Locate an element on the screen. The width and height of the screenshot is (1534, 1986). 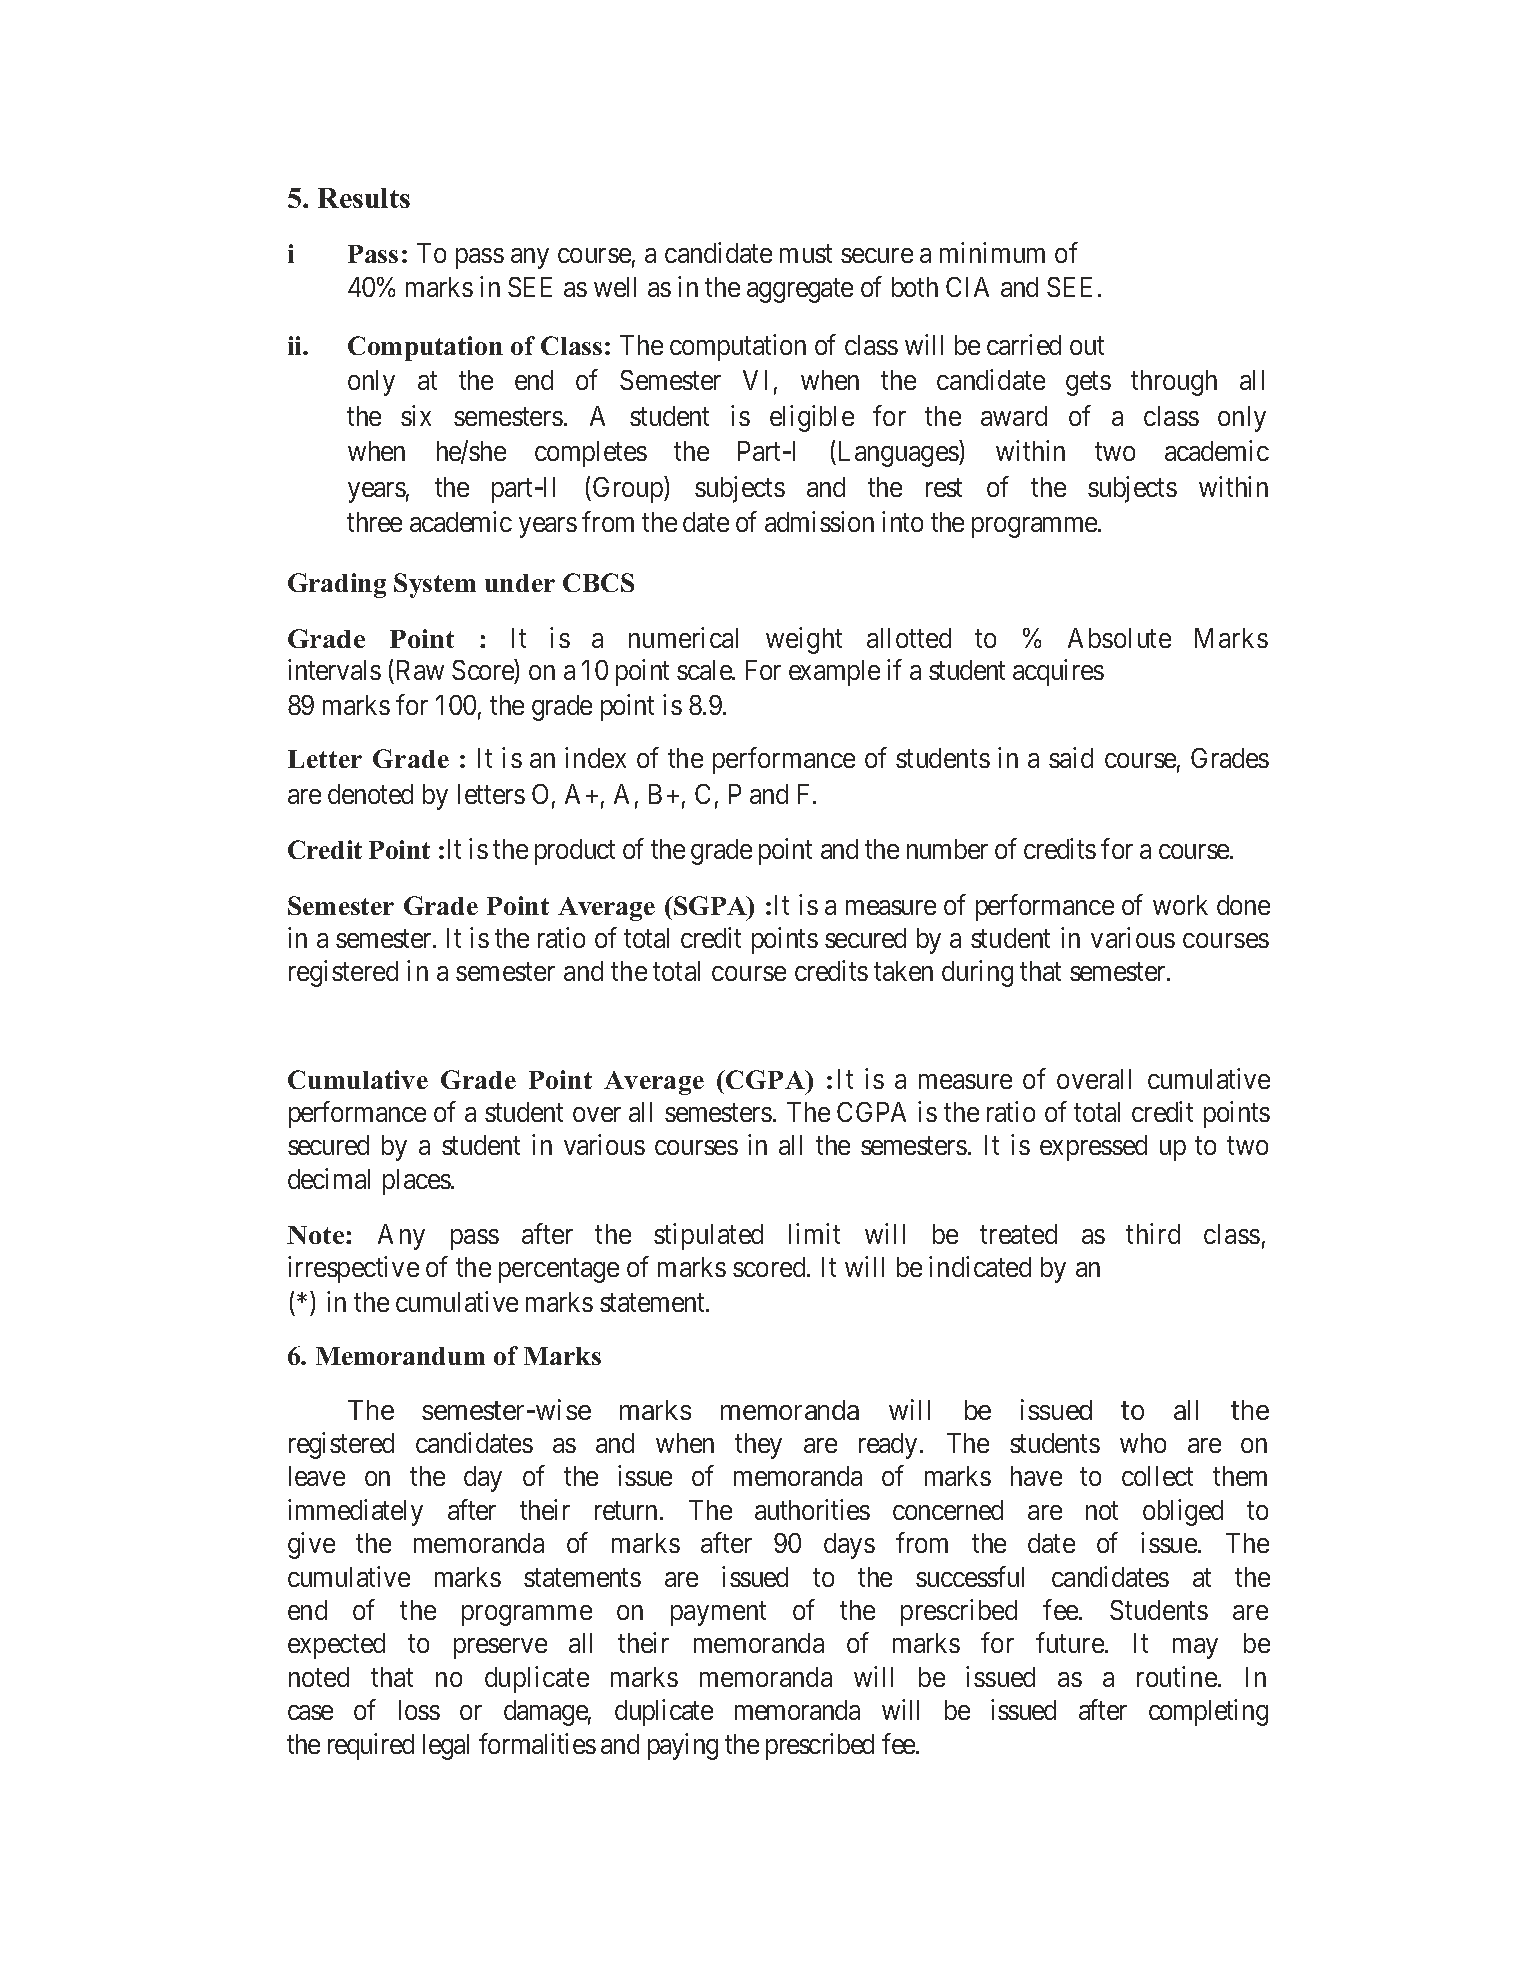
minimum is located at coordinates (992, 252).
